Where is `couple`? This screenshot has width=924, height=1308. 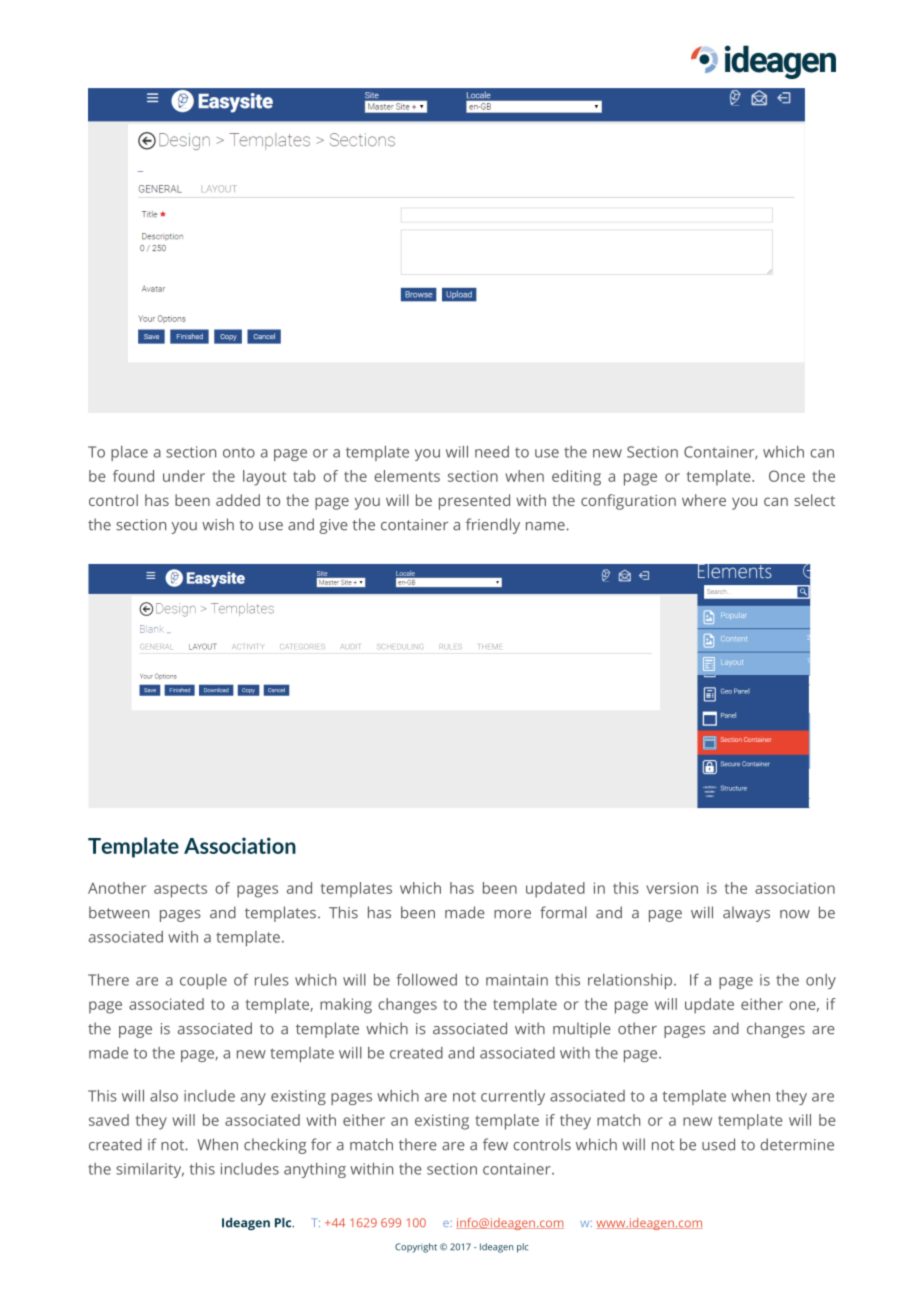 couple is located at coordinates (203, 981).
